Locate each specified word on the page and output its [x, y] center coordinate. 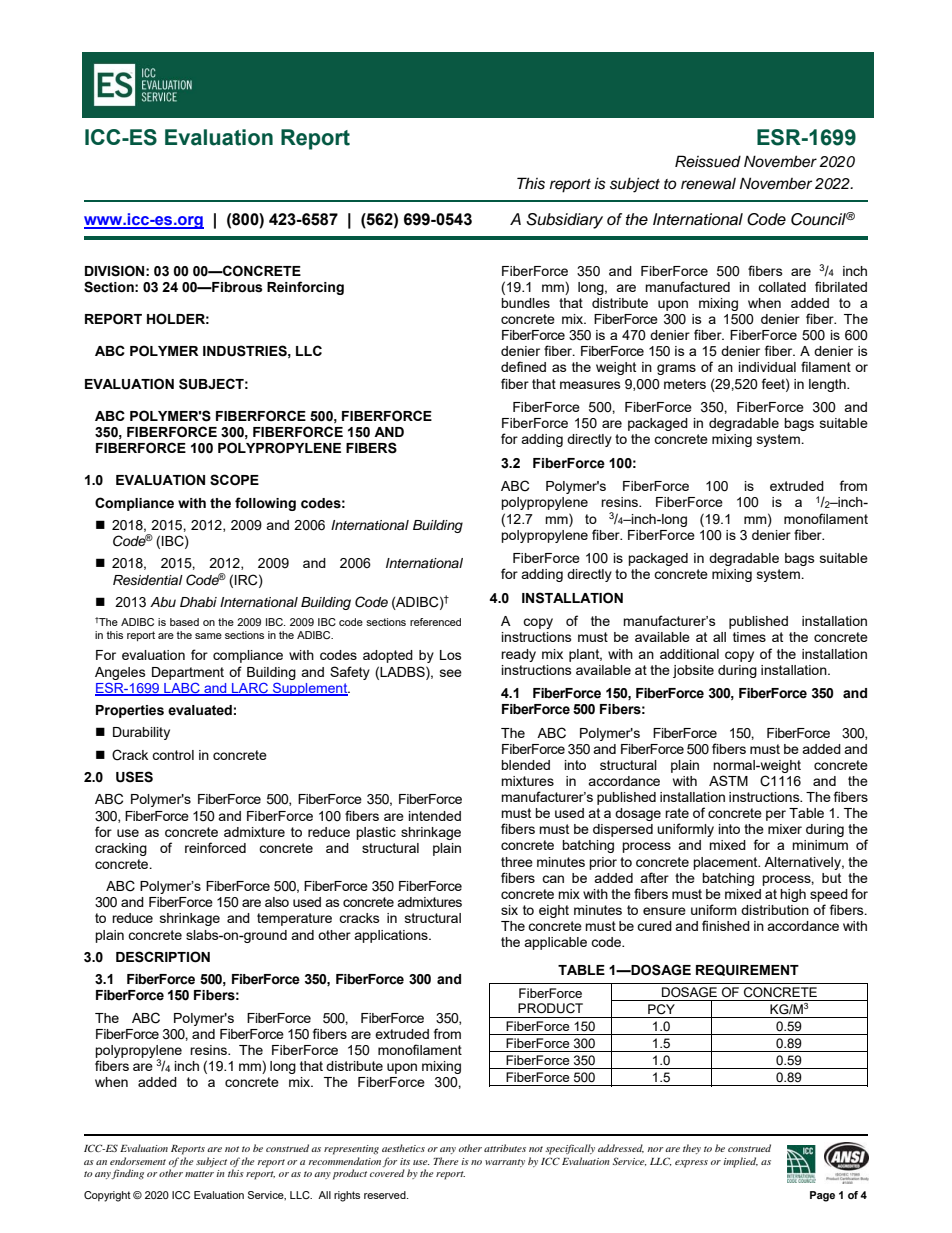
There [446, 1161]
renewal [708, 183]
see [451, 673]
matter [199, 1174]
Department [188, 673]
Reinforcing [305, 288]
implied [740, 1162]
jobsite [693, 671]
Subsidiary [564, 221]
